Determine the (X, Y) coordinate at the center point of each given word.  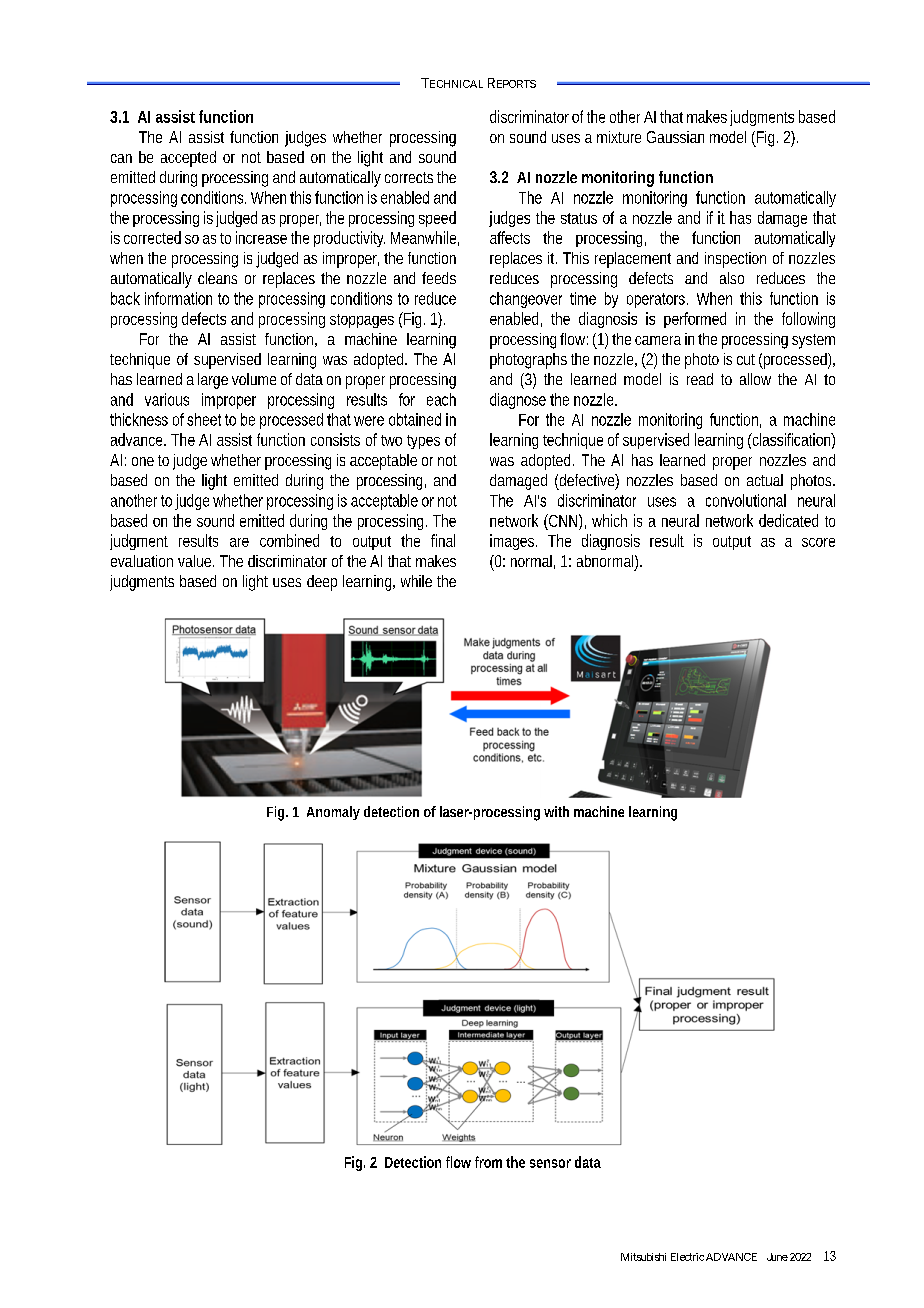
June (777, 1257)
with (556, 811)
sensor (550, 1163)
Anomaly (333, 813)
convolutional (746, 500)
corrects (409, 177)
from (488, 1162)
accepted (188, 159)
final (443, 540)
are (239, 542)
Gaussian (675, 137)
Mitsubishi (643, 1257)
